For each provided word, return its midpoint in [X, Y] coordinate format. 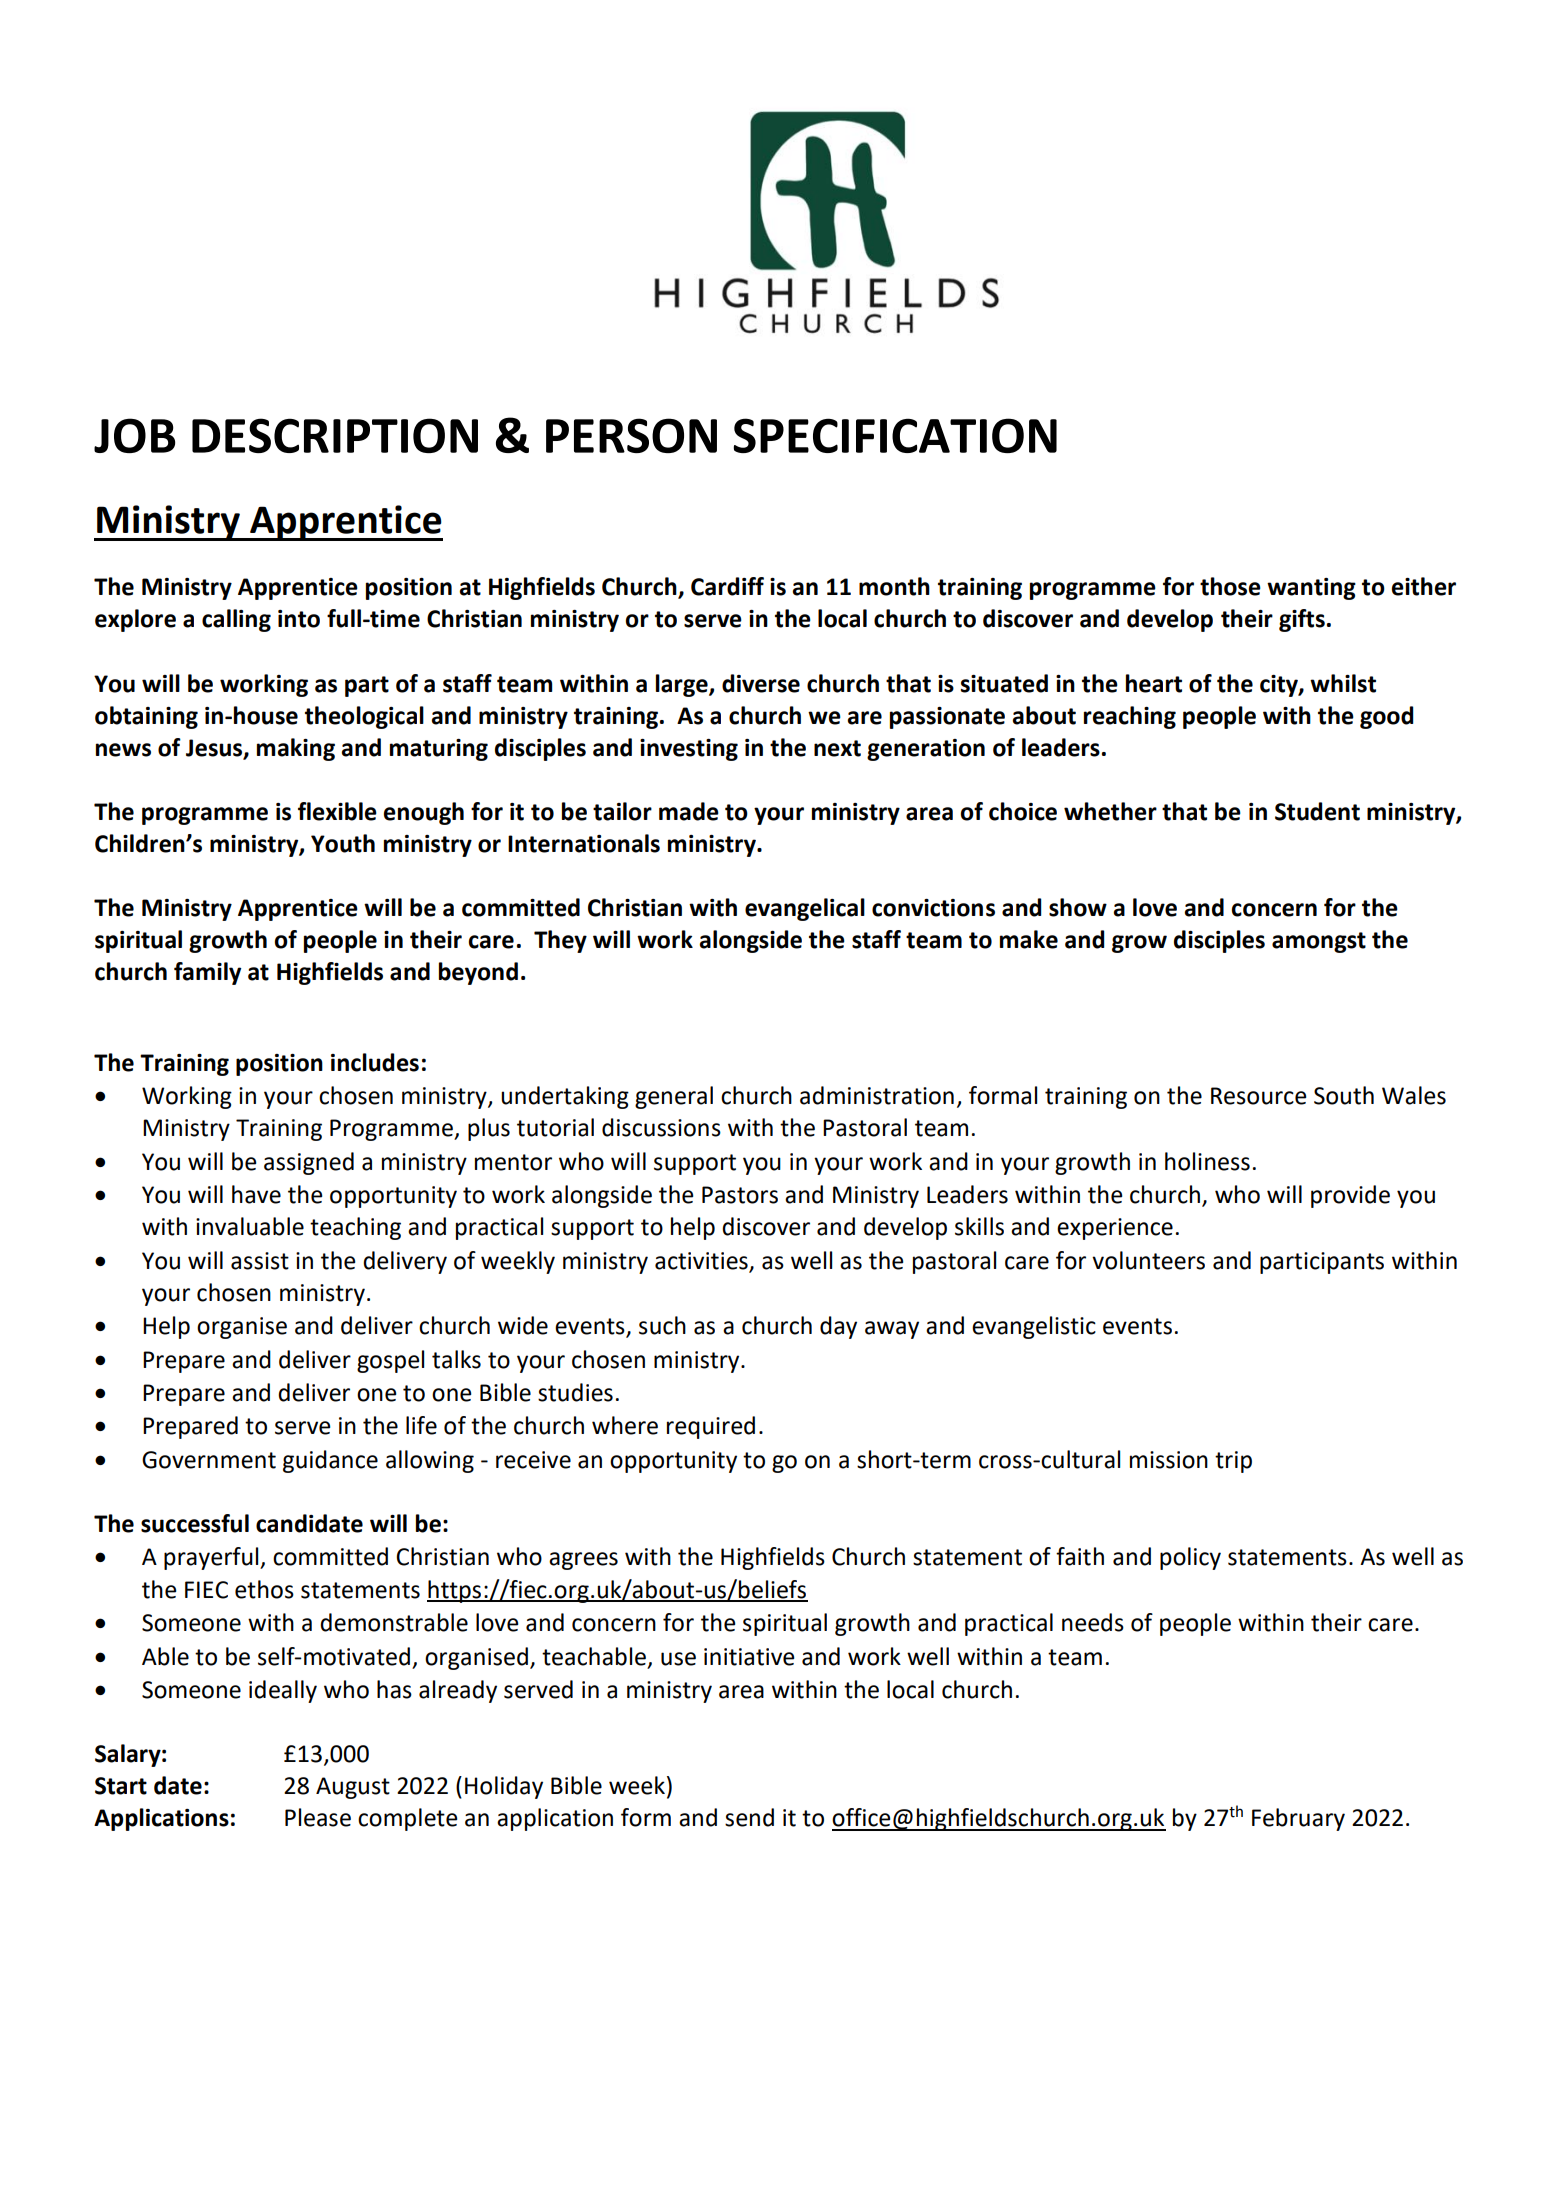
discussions [661, 1127]
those [1230, 586]
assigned [309, 1163]
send [749, 1817]
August [353, 1788]
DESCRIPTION [335, 435]
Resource [1258, 1096]
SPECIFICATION [895, 435]
